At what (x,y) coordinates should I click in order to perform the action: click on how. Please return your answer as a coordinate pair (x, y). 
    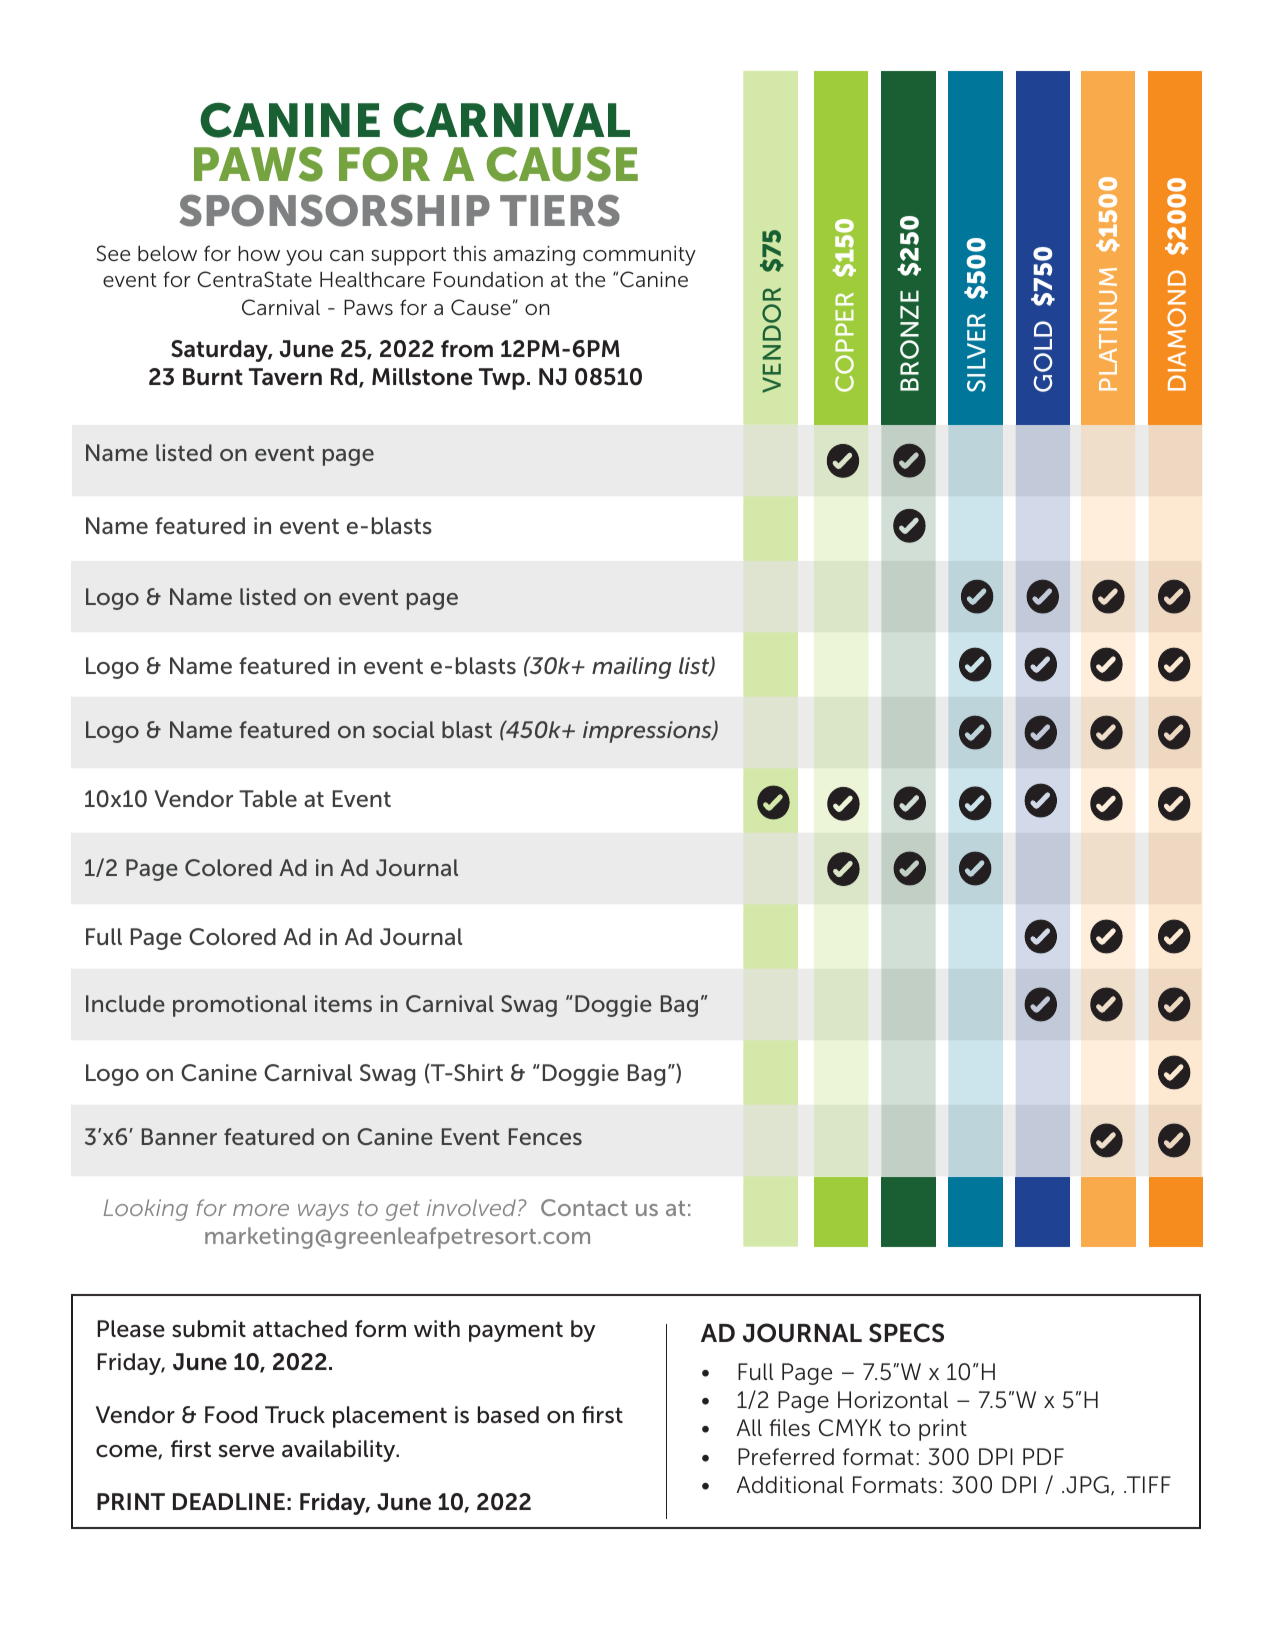
    Looking at the image, I should click on (259, 253).
